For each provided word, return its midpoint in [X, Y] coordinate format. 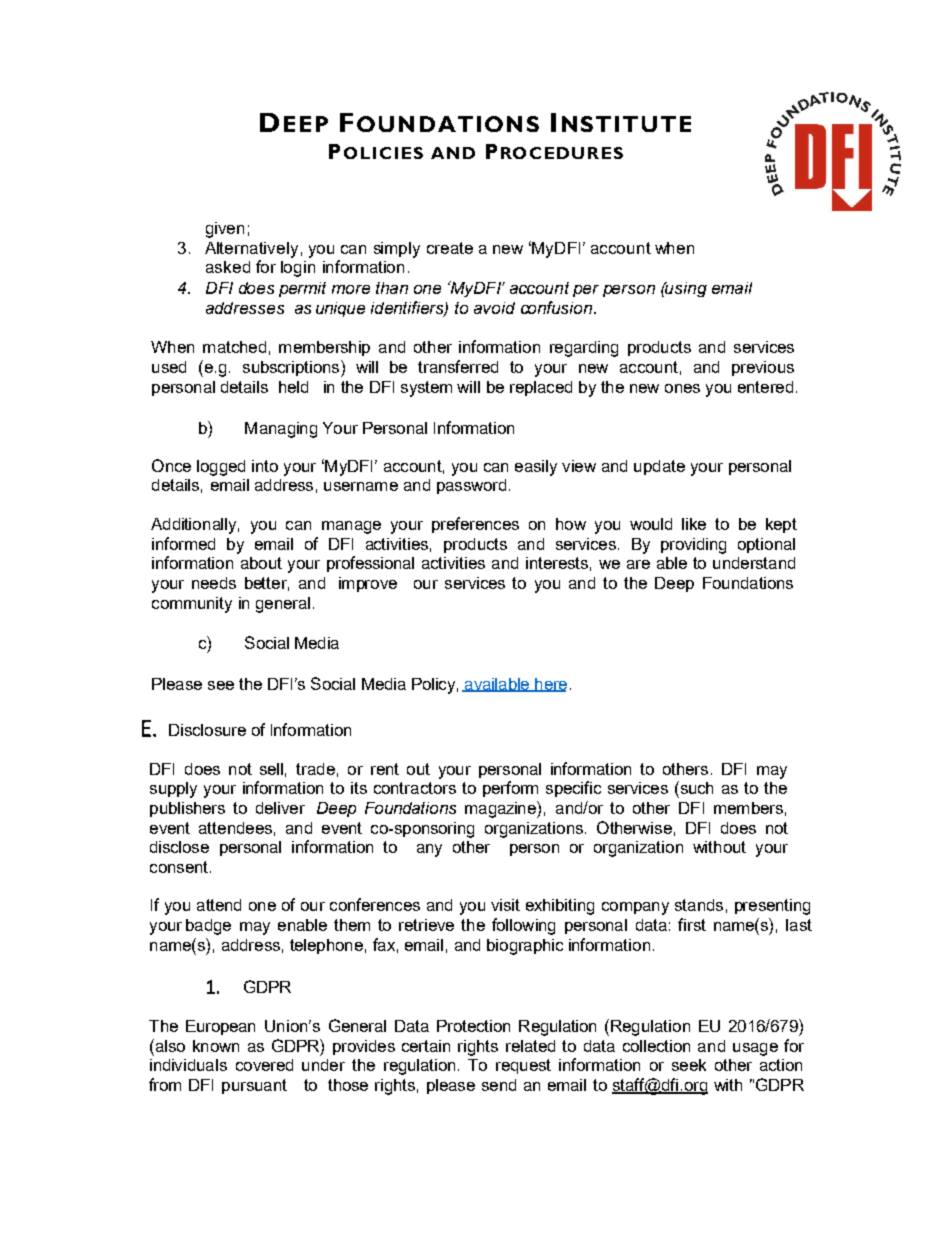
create [450, 248]
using [685, 289]
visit [505, 905]
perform [510, 789]
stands [699, 905]
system [426, 389]
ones [682, 388]
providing [693, 546]
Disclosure [207, 730]
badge [208, 927]
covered [264, 1065]
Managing [281, 430]
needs [214, 583]
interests [557, 563]
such [695, 787]
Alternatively [251, 250]
